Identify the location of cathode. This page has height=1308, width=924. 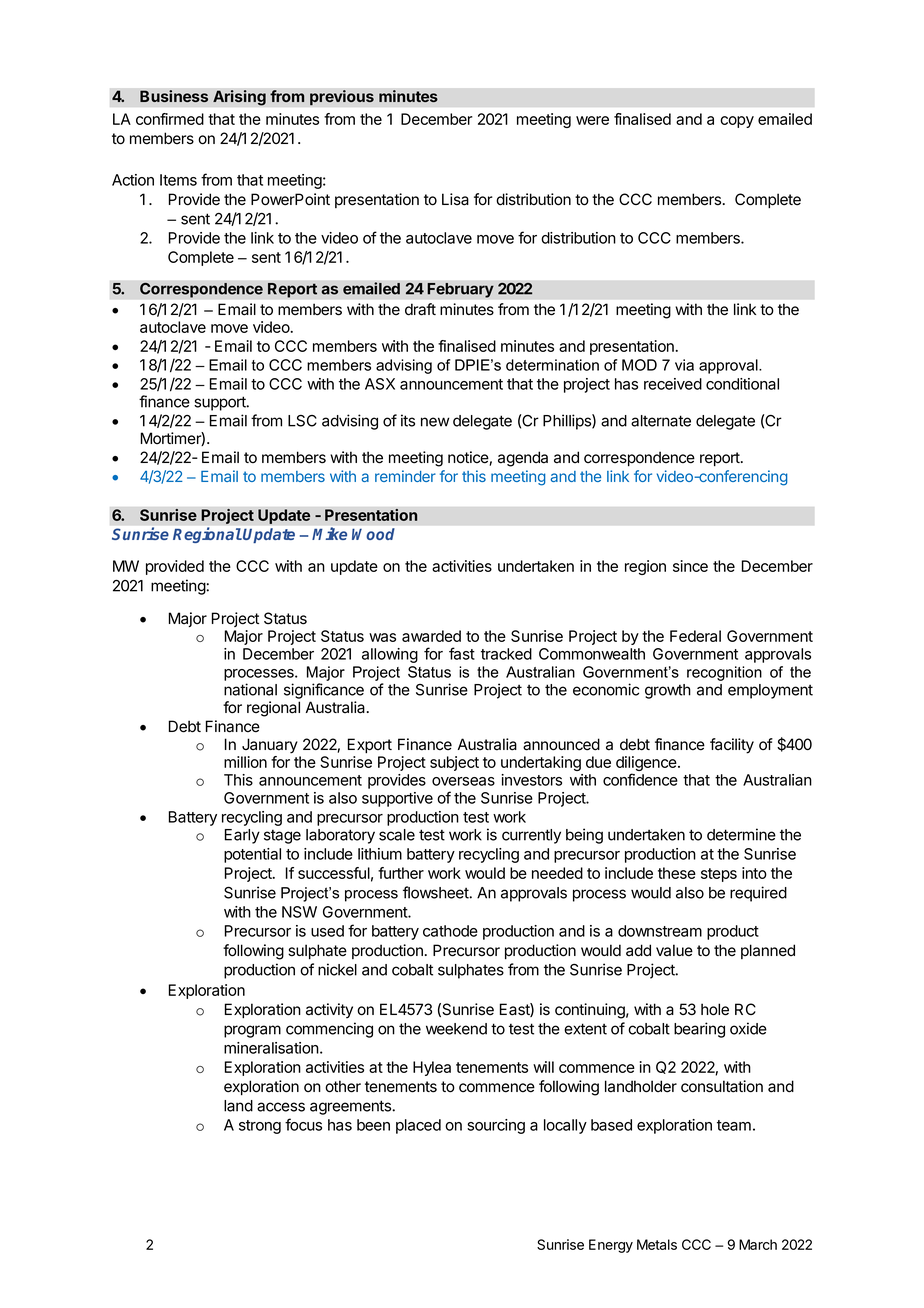
(450, 931).
